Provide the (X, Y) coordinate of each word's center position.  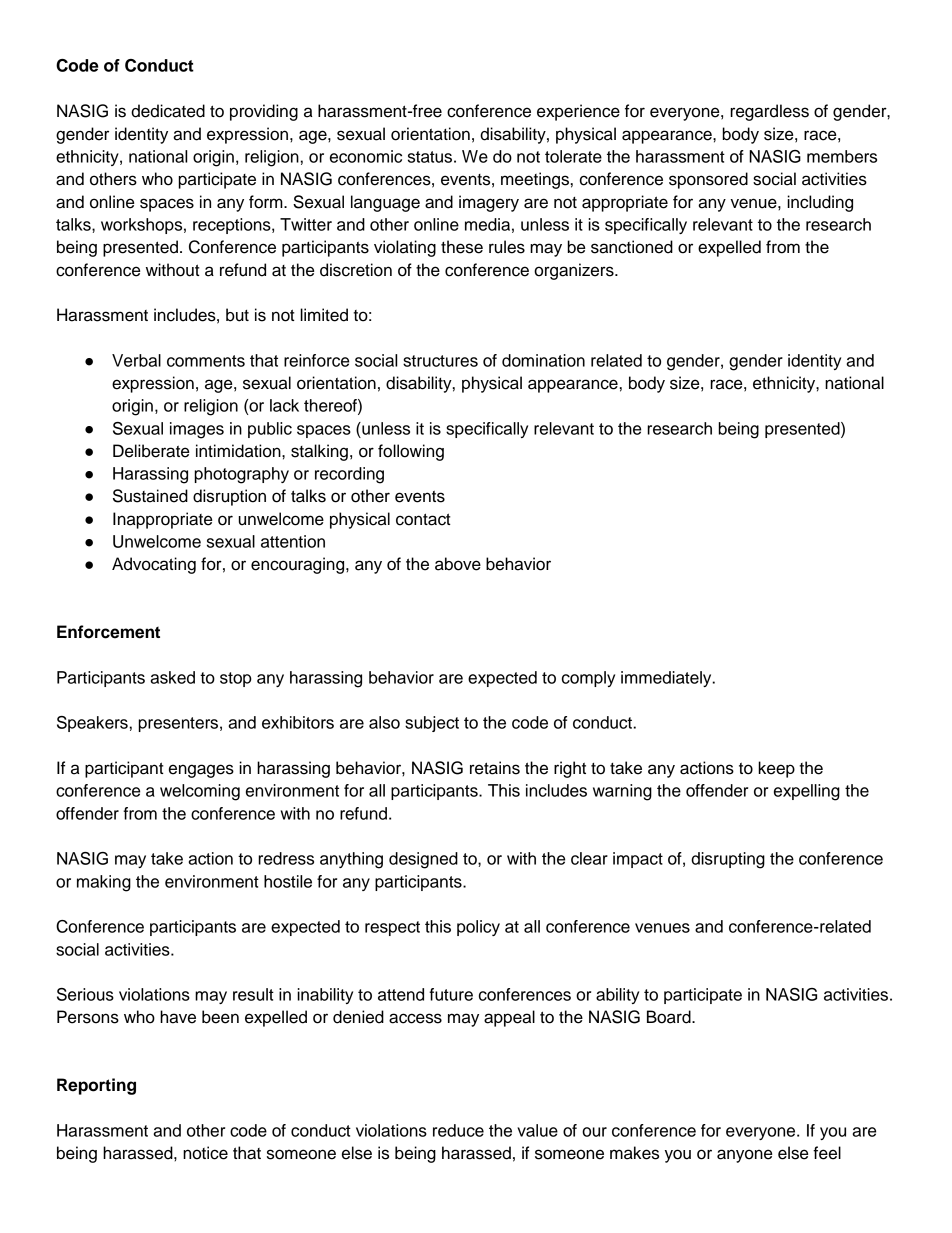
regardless (769, 112)
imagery (489, 203)
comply (588, 679)
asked (172, 677)
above (458, 564)
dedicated (168, 111)
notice (205, 1153)
